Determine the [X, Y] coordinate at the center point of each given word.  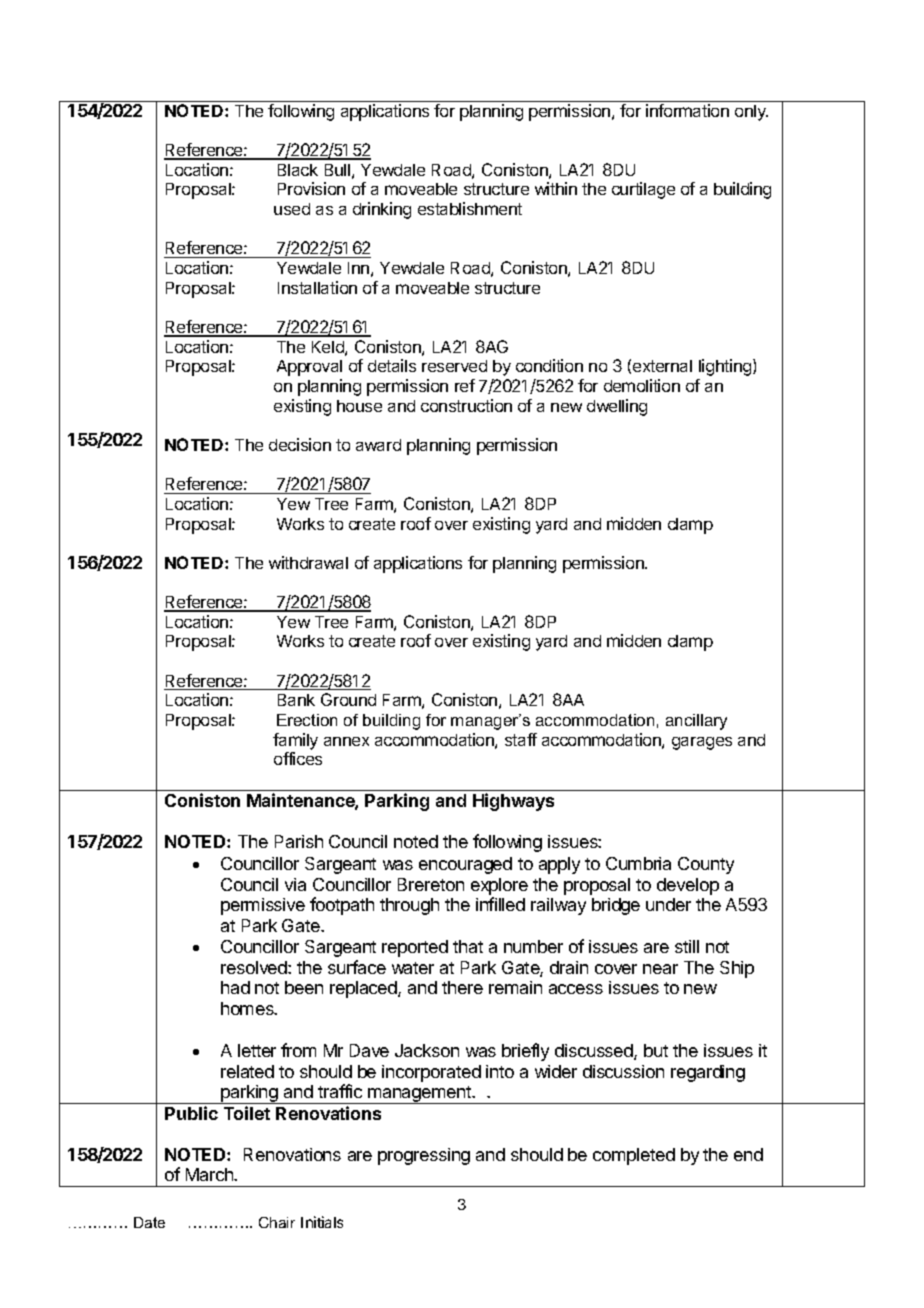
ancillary [696, 722]
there [462, 987]
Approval [309, 368]
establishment [470, 208]
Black [298, 170]
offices [298, 758]
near [660, 969]
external [662, 366]
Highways [513, 802]
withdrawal [308, 562]
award [378, 445]
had [235, 987]
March [210, 1174]
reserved [454, 366]
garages [702, 743]
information [687, 110]
